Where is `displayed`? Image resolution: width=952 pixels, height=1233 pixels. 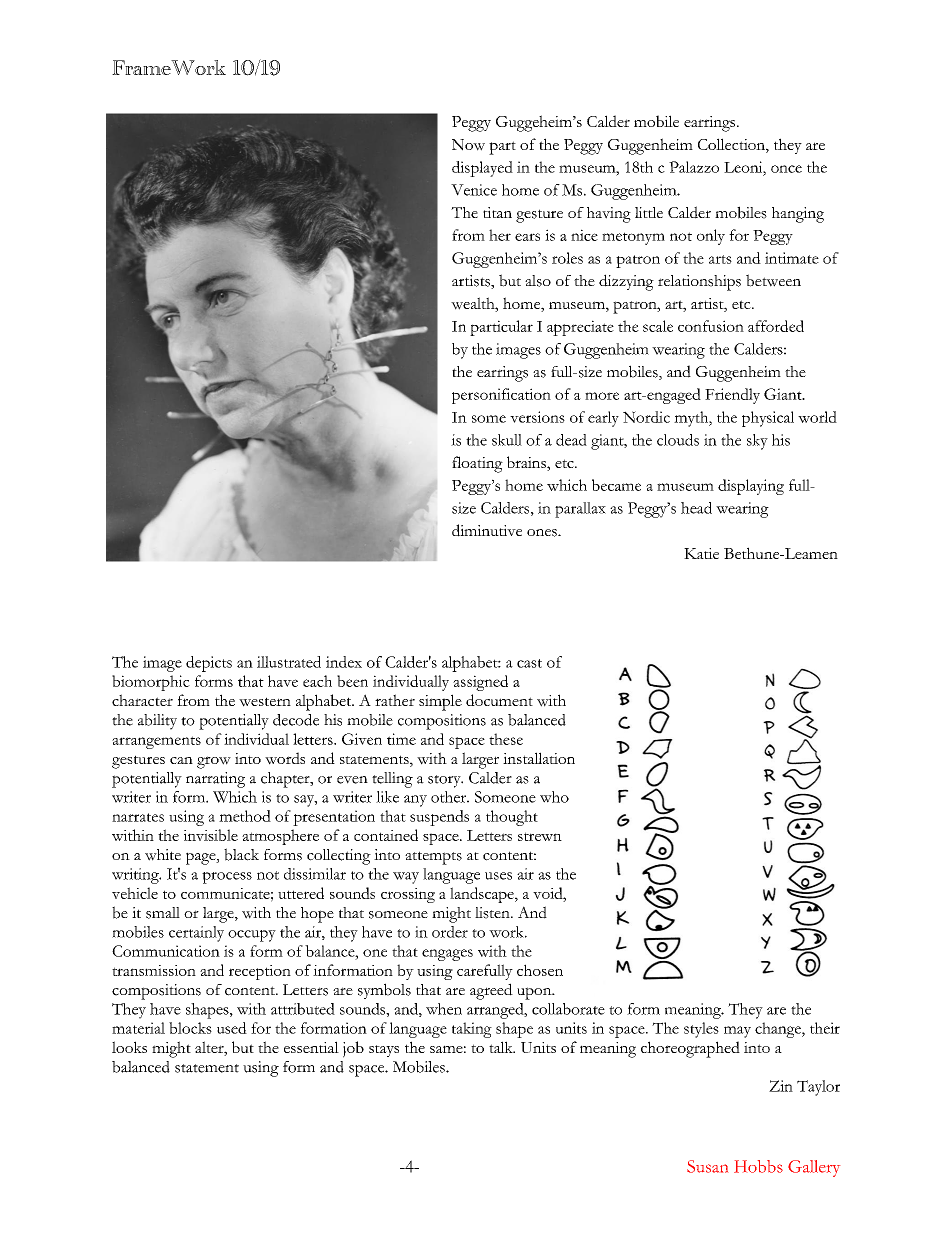
displayed is located at coordinates (482, 169).
